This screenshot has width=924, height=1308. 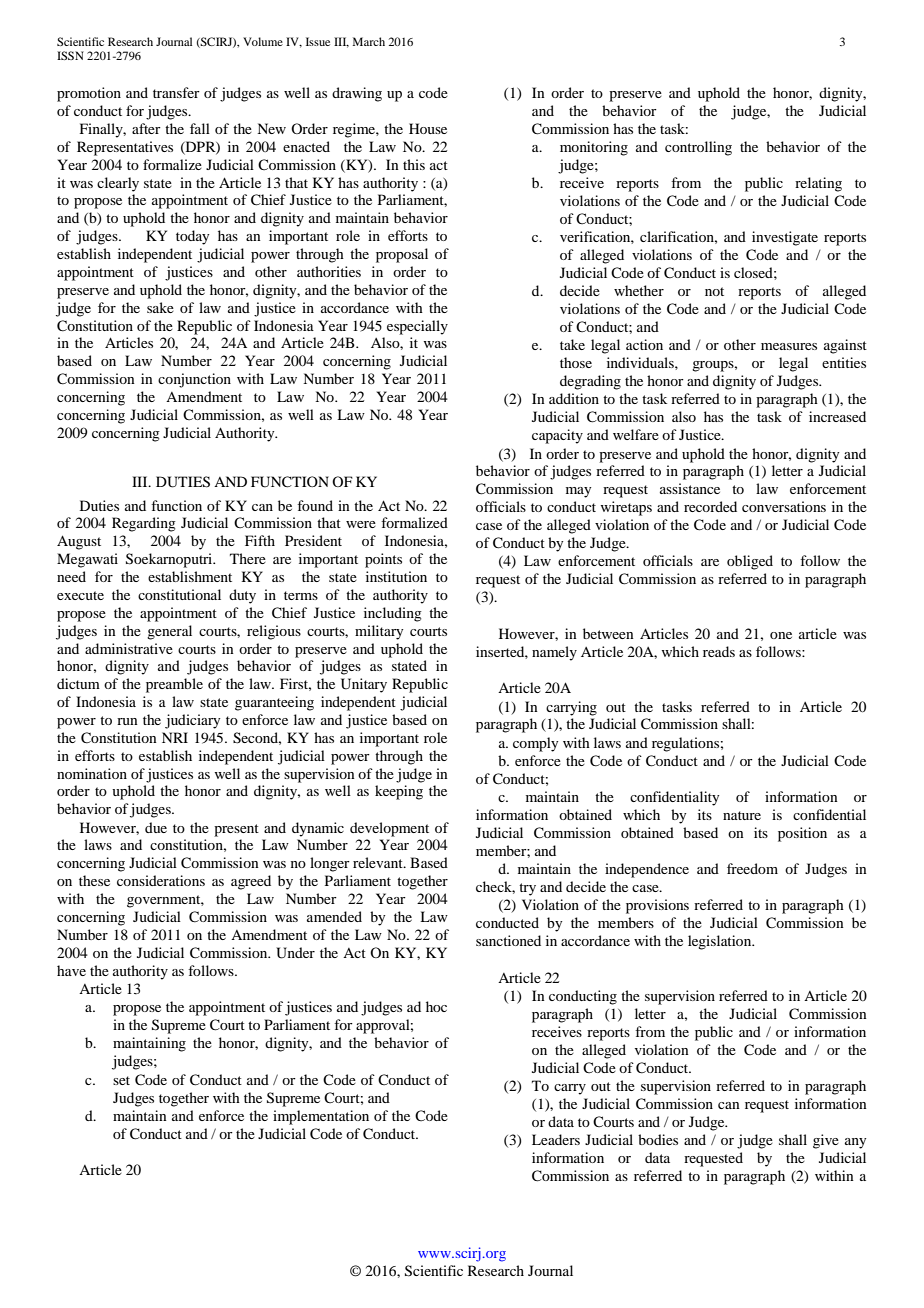 I want to click on House, so click(x=428, y=128).
